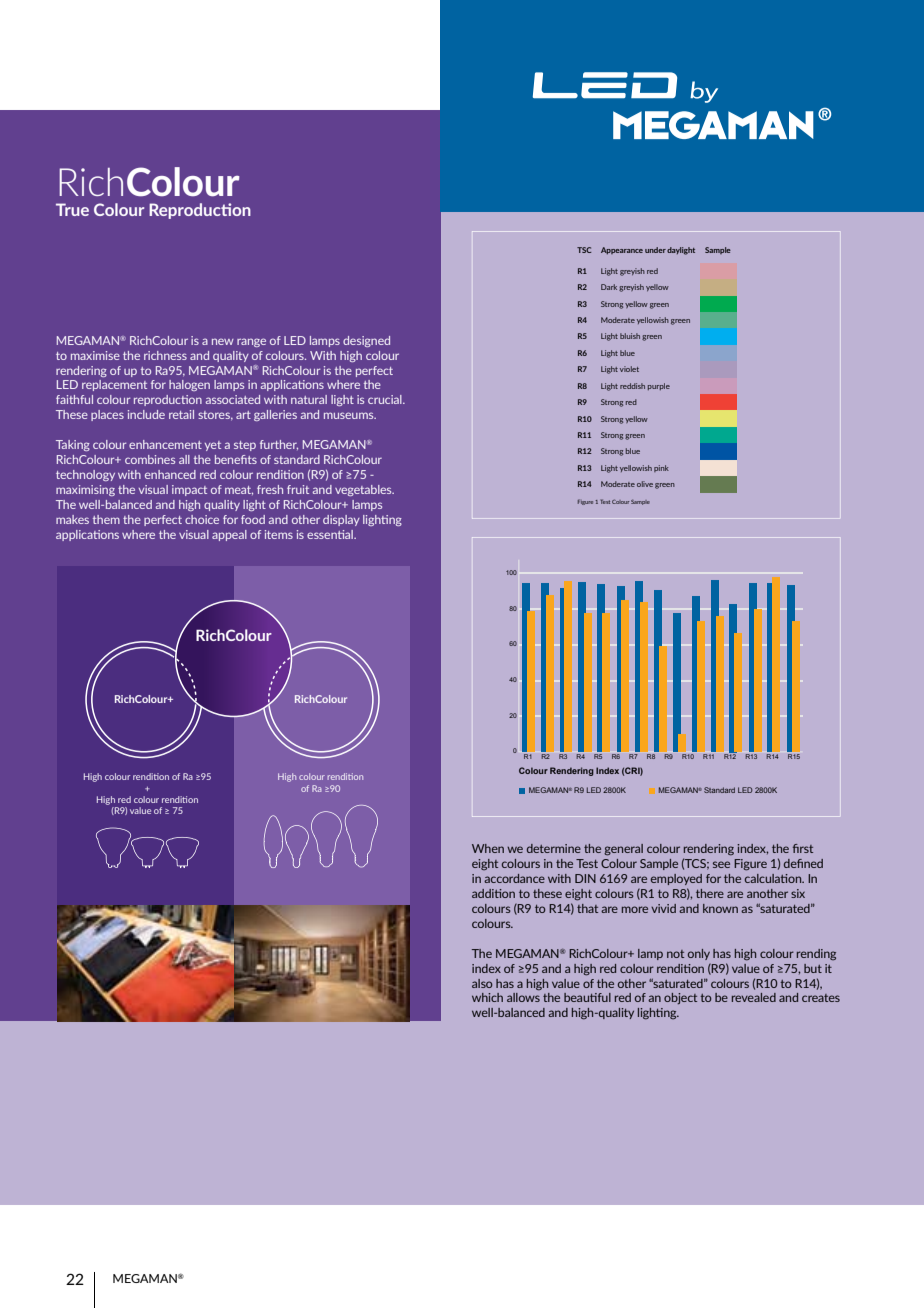  What do you see at coordinates (146, 414) in the screenshot?
I see `include` at bounding box center [146, 414].
